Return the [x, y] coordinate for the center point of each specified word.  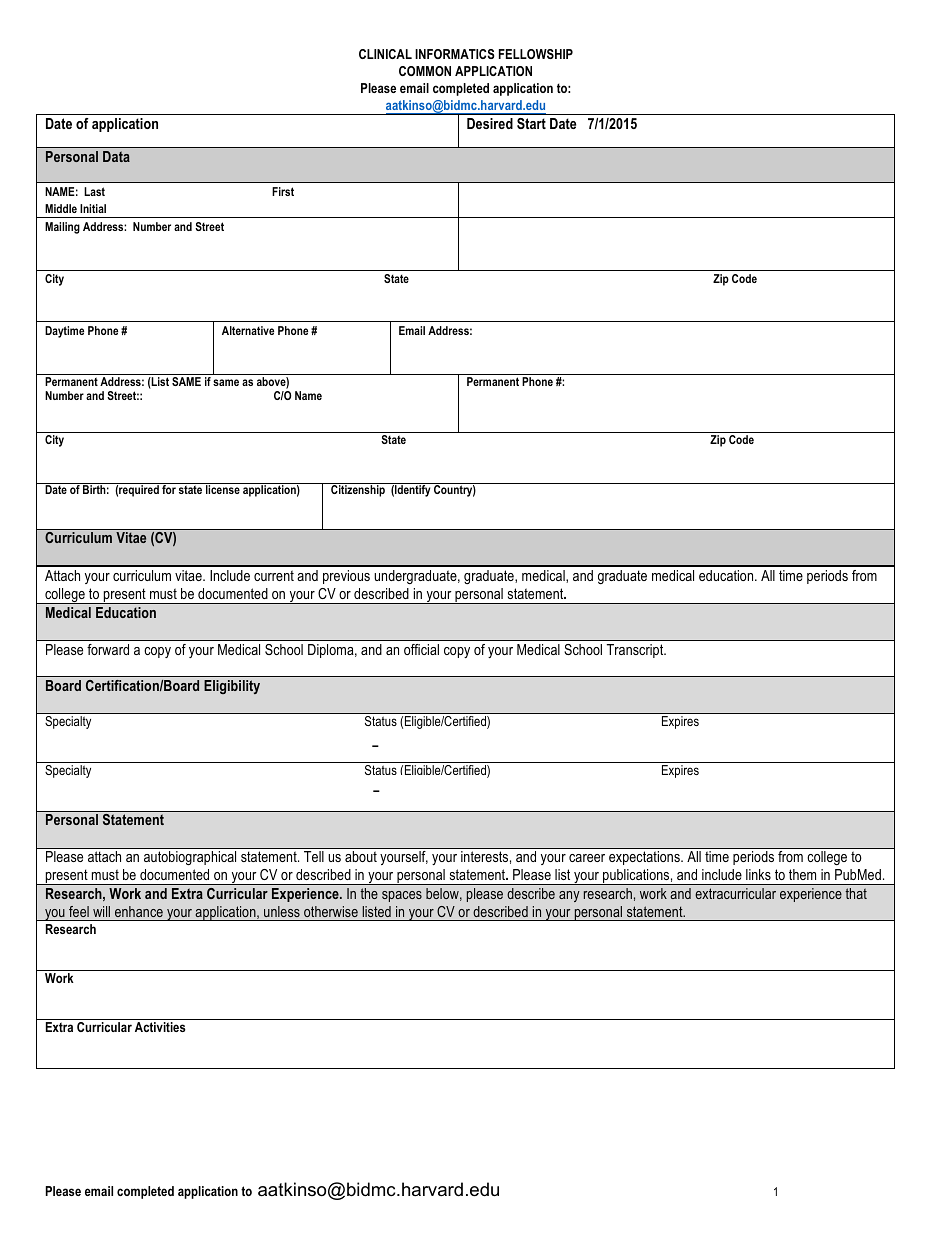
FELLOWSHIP [536, 54]
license [223, 489]
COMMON [425, 71]
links [758, 874]
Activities [160, 1027]
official [421, 649]
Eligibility [232, 687]
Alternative [248, 330]
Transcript [636, 651]
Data [116, 156]
